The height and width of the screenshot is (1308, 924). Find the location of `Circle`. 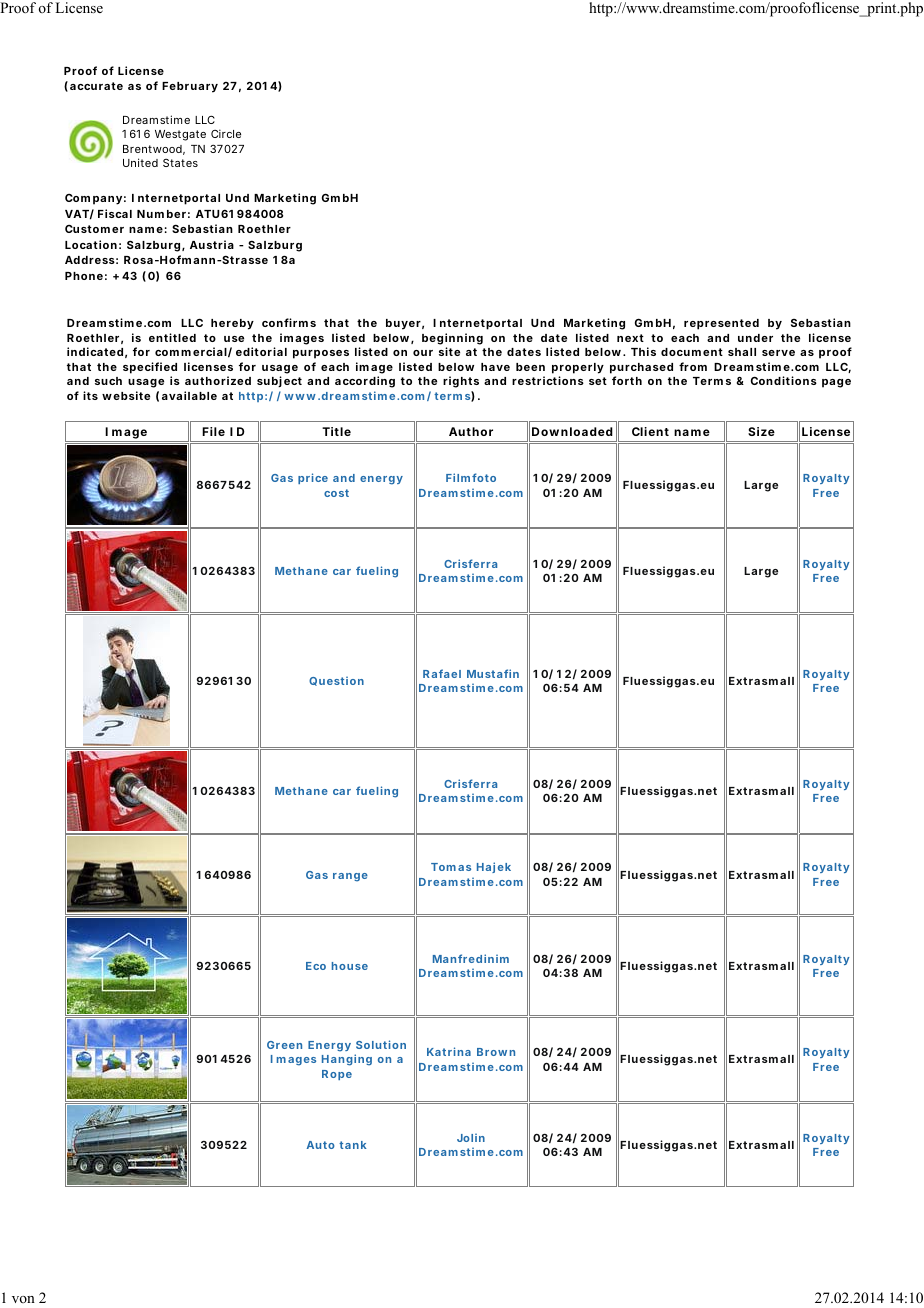

Circle is located at coordinates (226, 133).
